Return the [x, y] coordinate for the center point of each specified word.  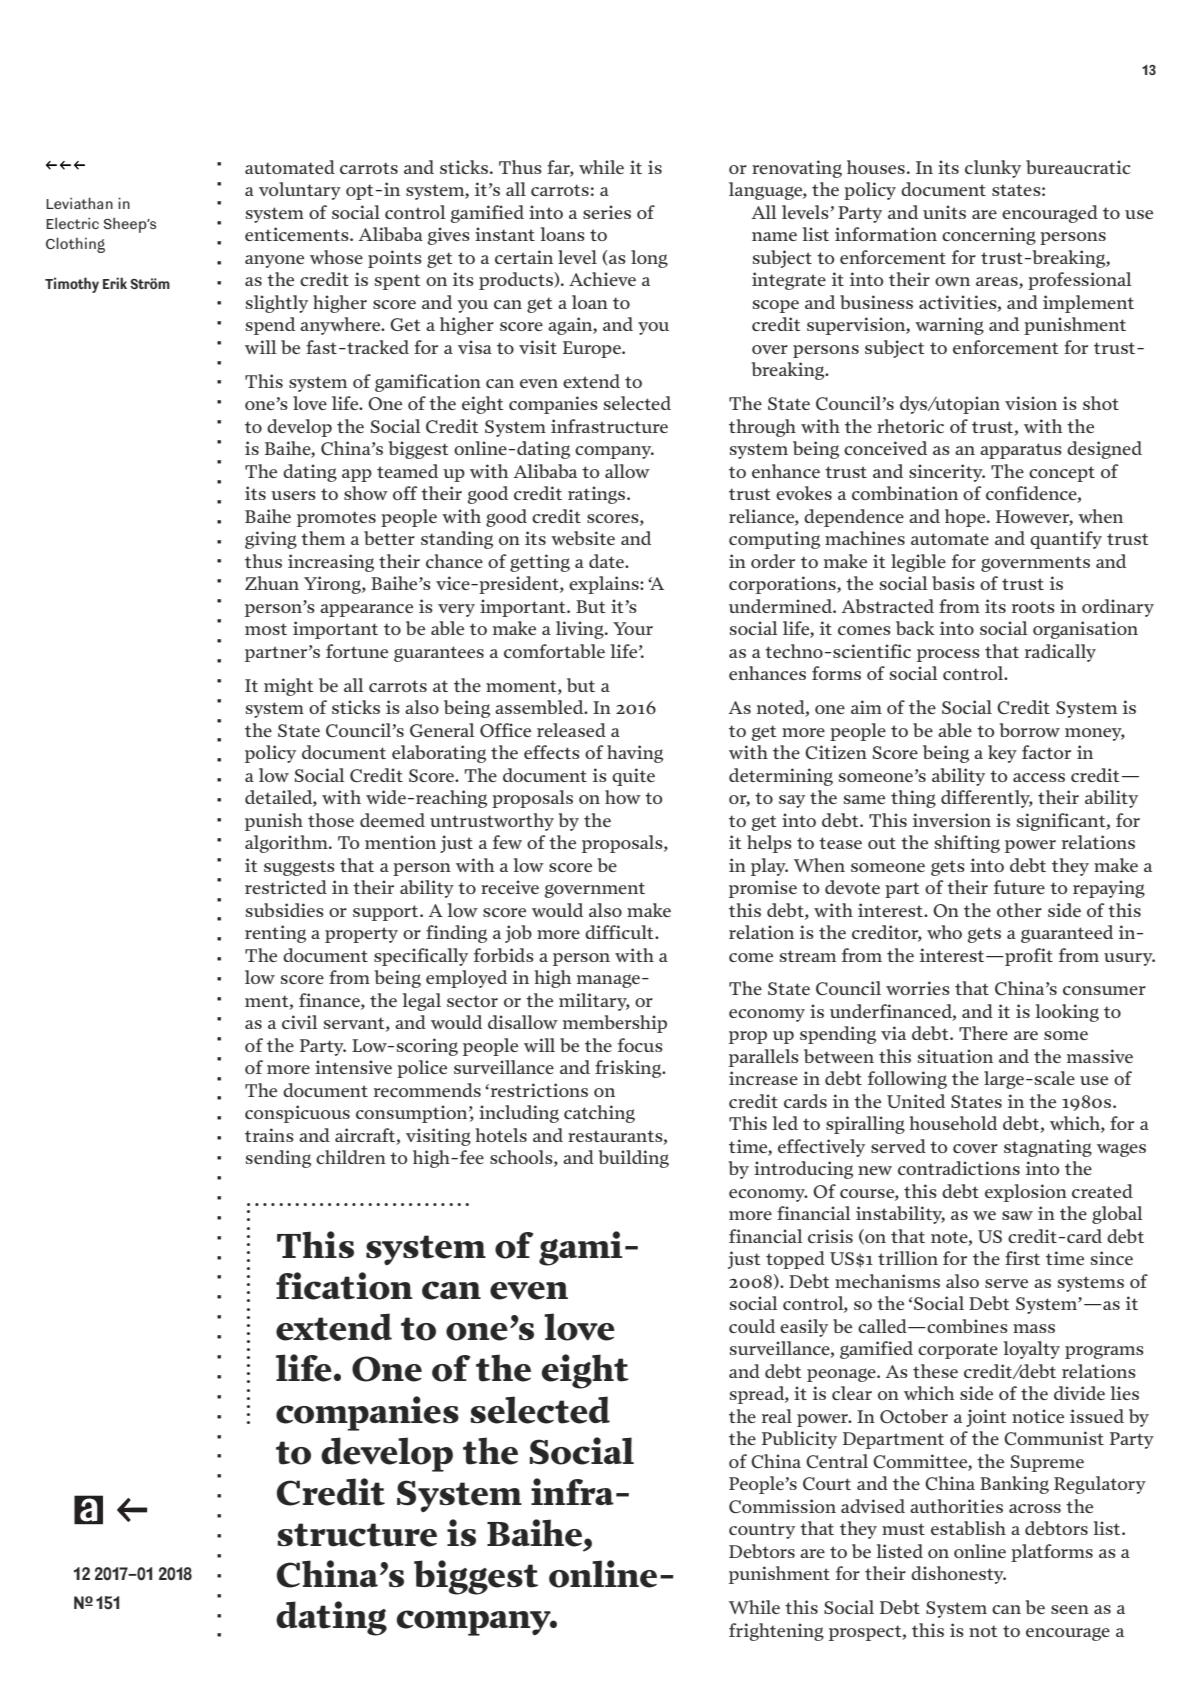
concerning [989, 236]
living [581, 630]
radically [1060, 653]
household [953, 1123]
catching [599, 1114]
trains [269, 1135]
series [607, 212]
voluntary [300, 191]
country [762, 1531]
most [266, 629]
